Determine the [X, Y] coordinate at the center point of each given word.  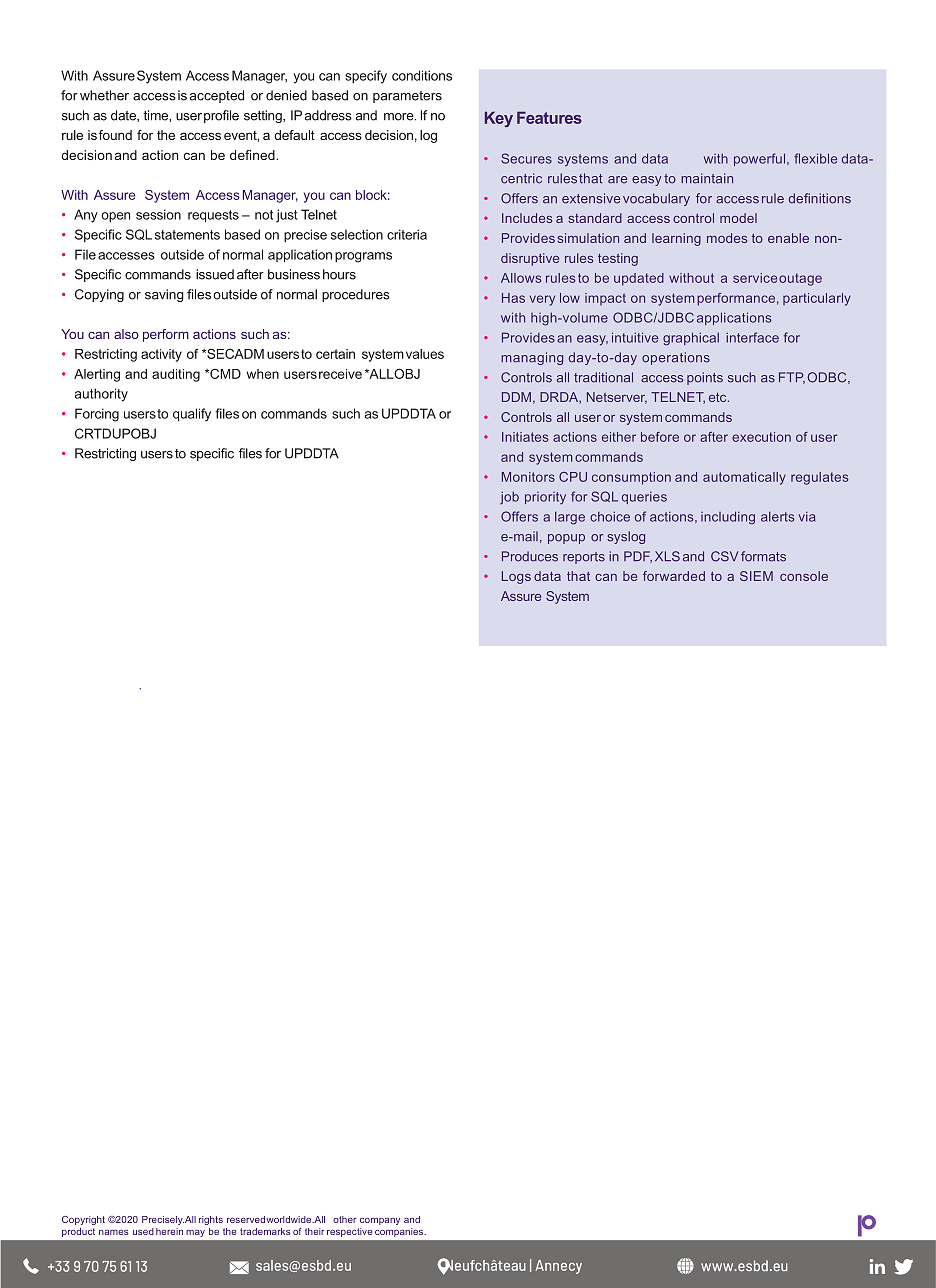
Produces [530, 556]
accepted [217, 96]
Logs [516, 577]
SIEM [756, 576]
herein [169, 1231]
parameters [407, 97]
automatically [744, 478]
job [509, 498]
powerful [759, 159]
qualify [192, 415]
